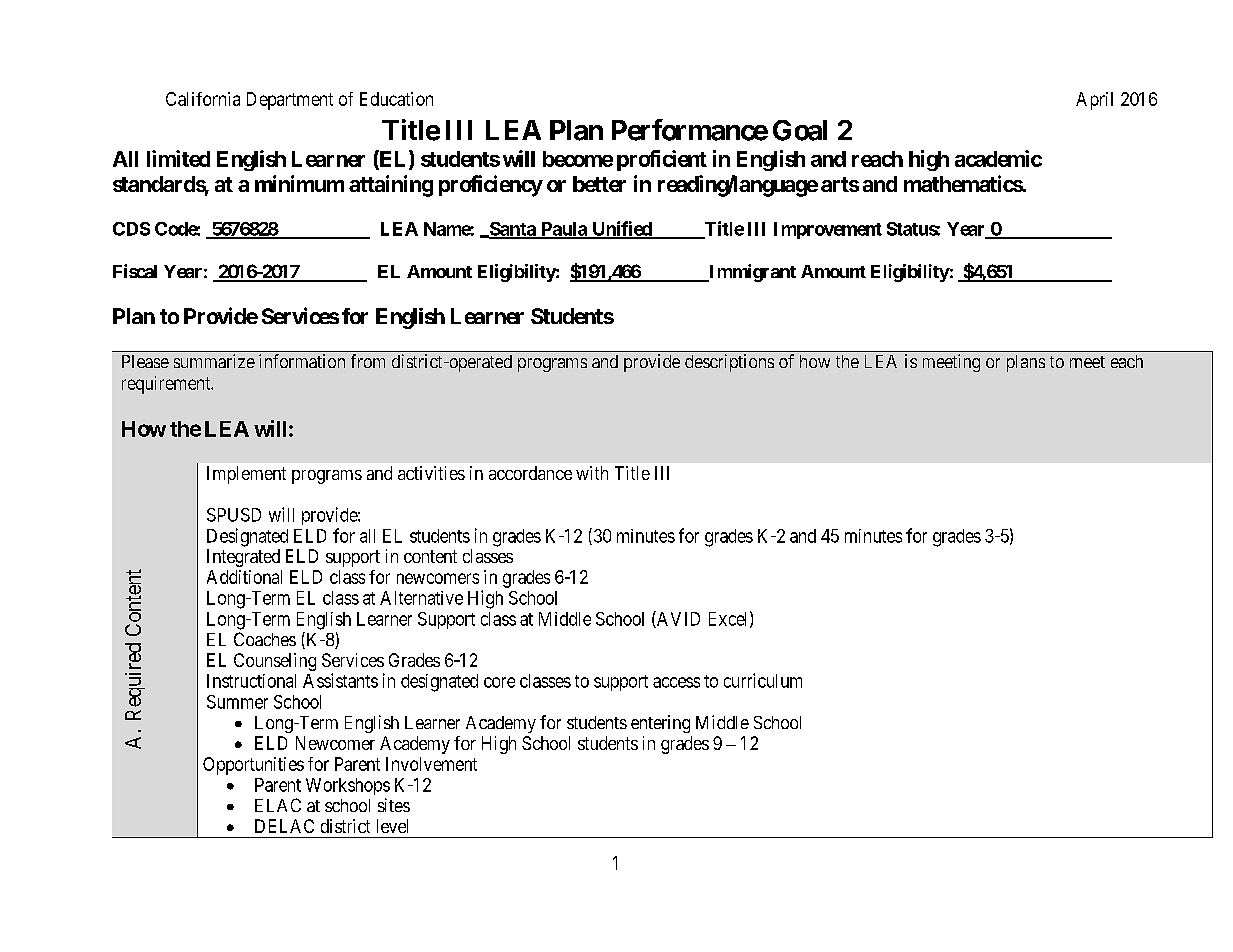 This image has width=1233, height=952. What do you see at coordinates (253, 766) in the image?
I see `Opportunities` at bounding box center [253, 766].
